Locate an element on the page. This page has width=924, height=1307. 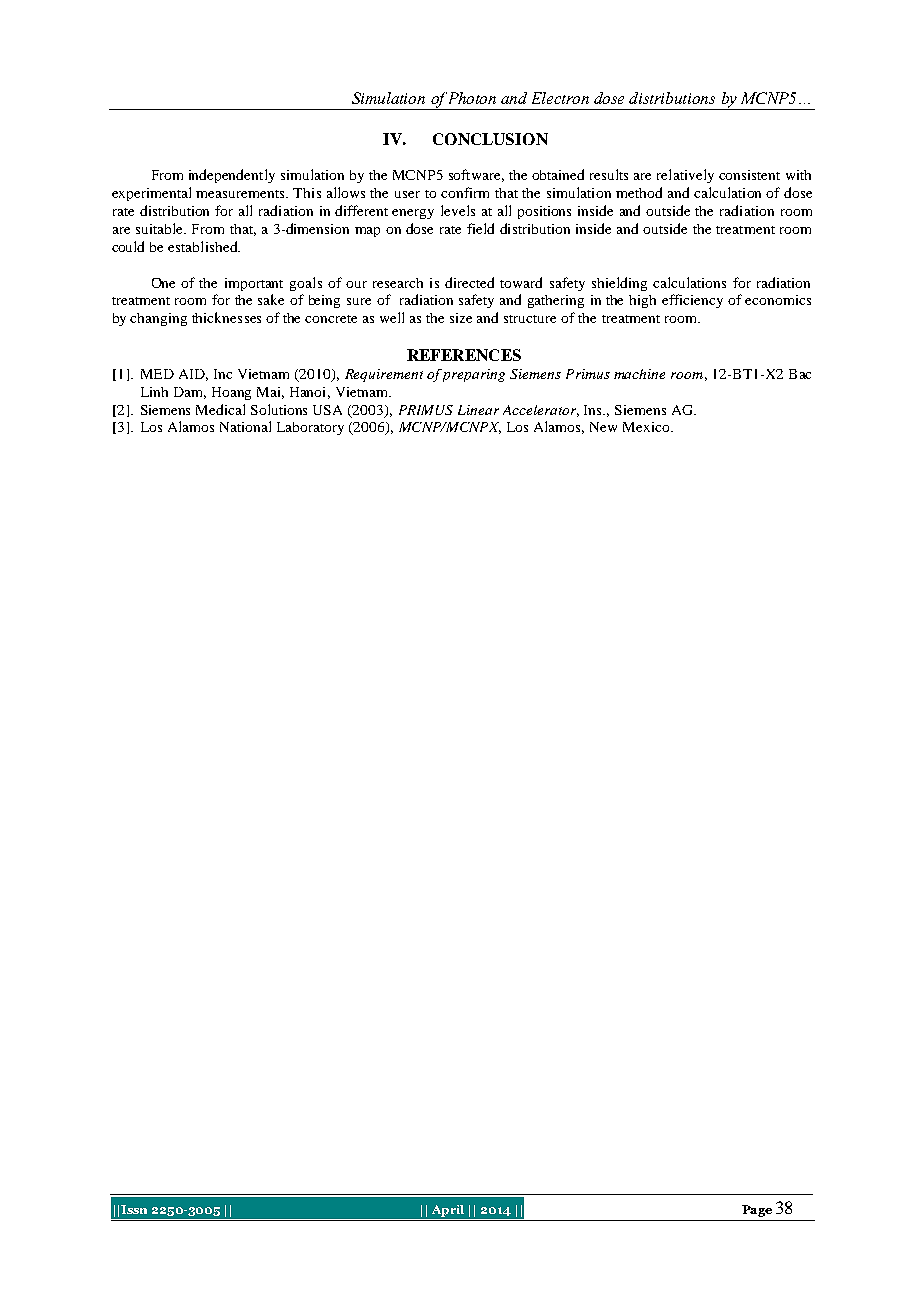
CONCLUSION is located at coordinates (490, 139).
